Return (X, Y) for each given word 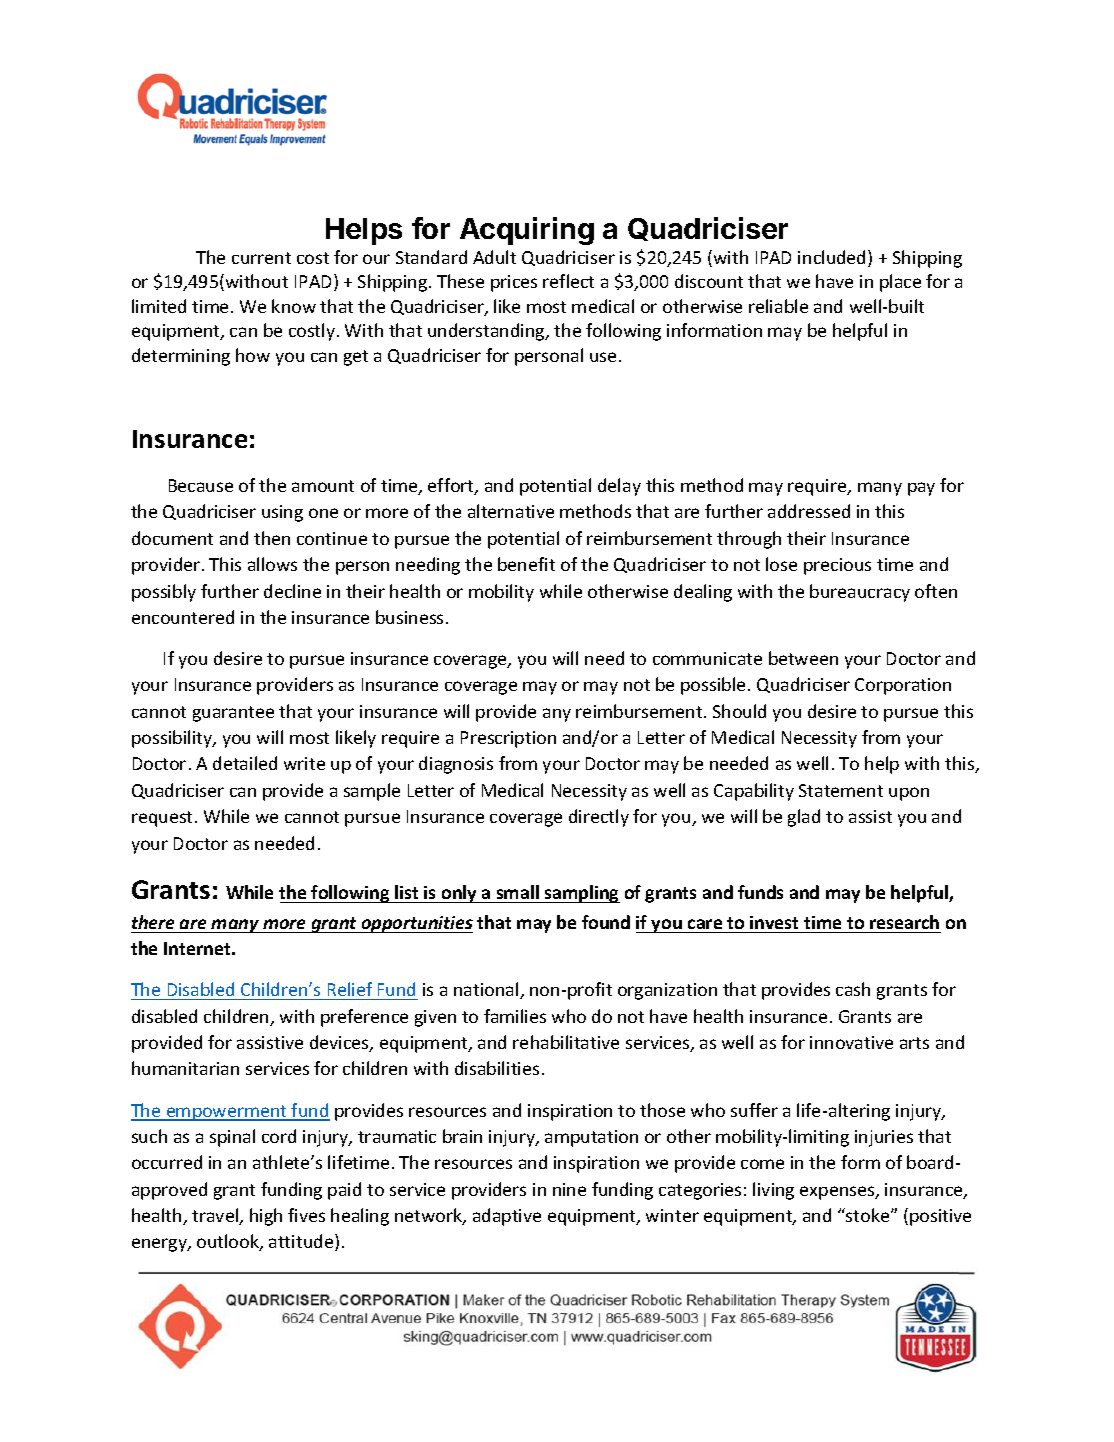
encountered (183, 617)
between (803, 658)
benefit (526, 564)
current (261, 258)
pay (921, 489)
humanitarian (185, 1068)
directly (599, 818)
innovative (851, 1042)
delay (619, 487)
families (515, 1016)
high (266, 1217)
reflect (568, 281)
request (164, 819)
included (831, 257)
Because (201, 485)
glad (804, 818)
